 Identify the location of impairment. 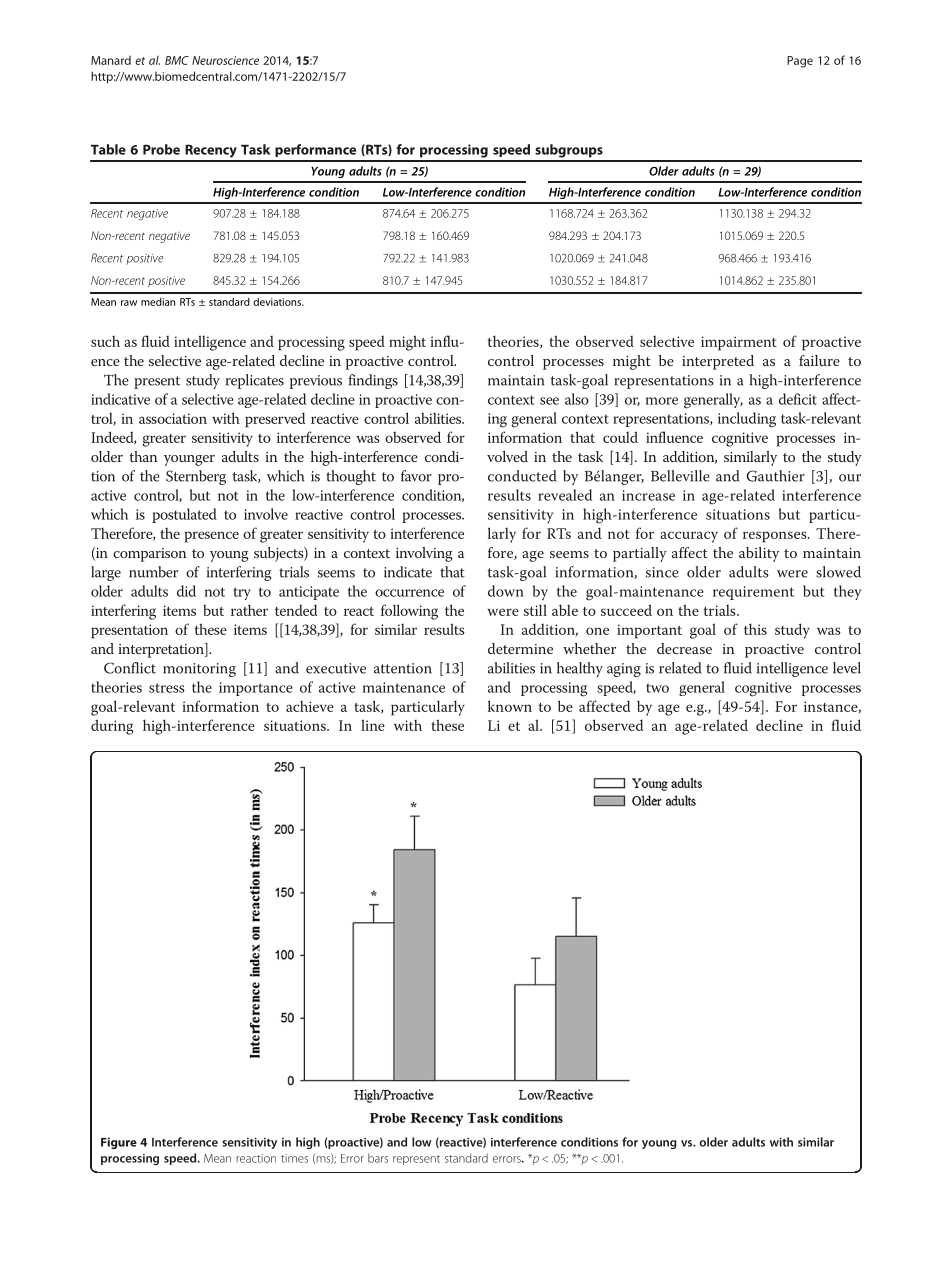
(738, 343).
